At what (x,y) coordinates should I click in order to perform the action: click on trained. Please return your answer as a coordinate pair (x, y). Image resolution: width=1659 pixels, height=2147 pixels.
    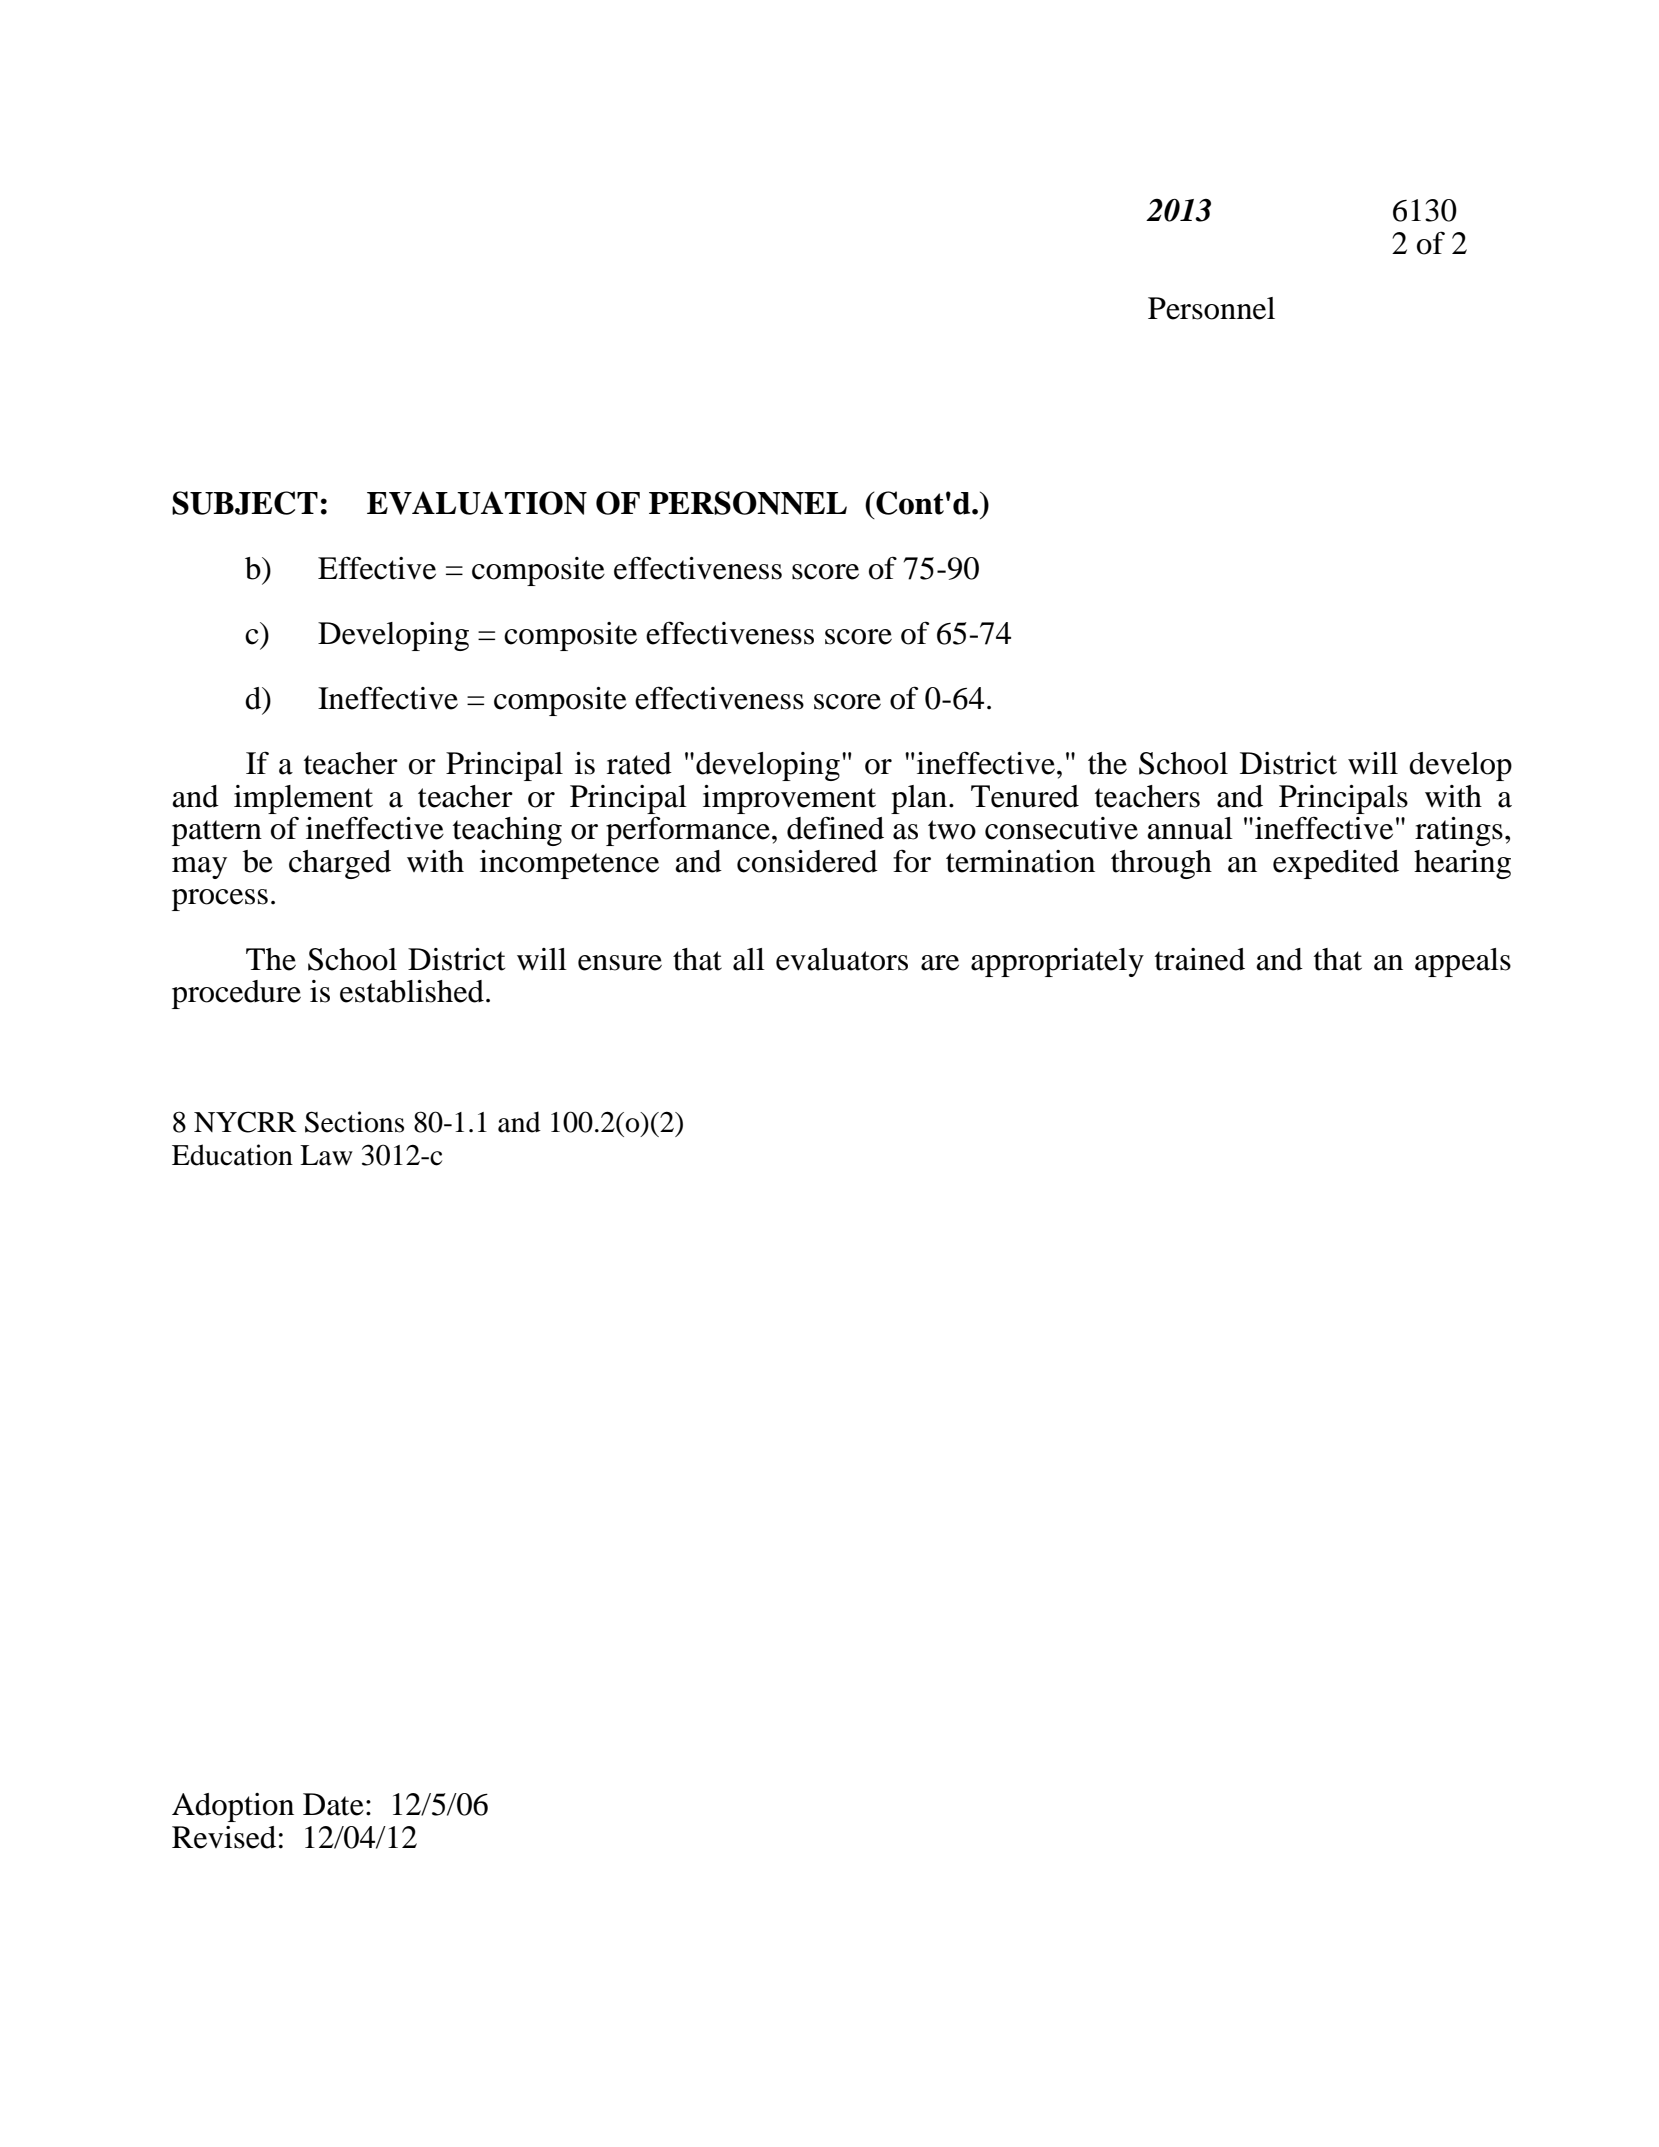
    Looking at the image, I should click on (1200, 959).
